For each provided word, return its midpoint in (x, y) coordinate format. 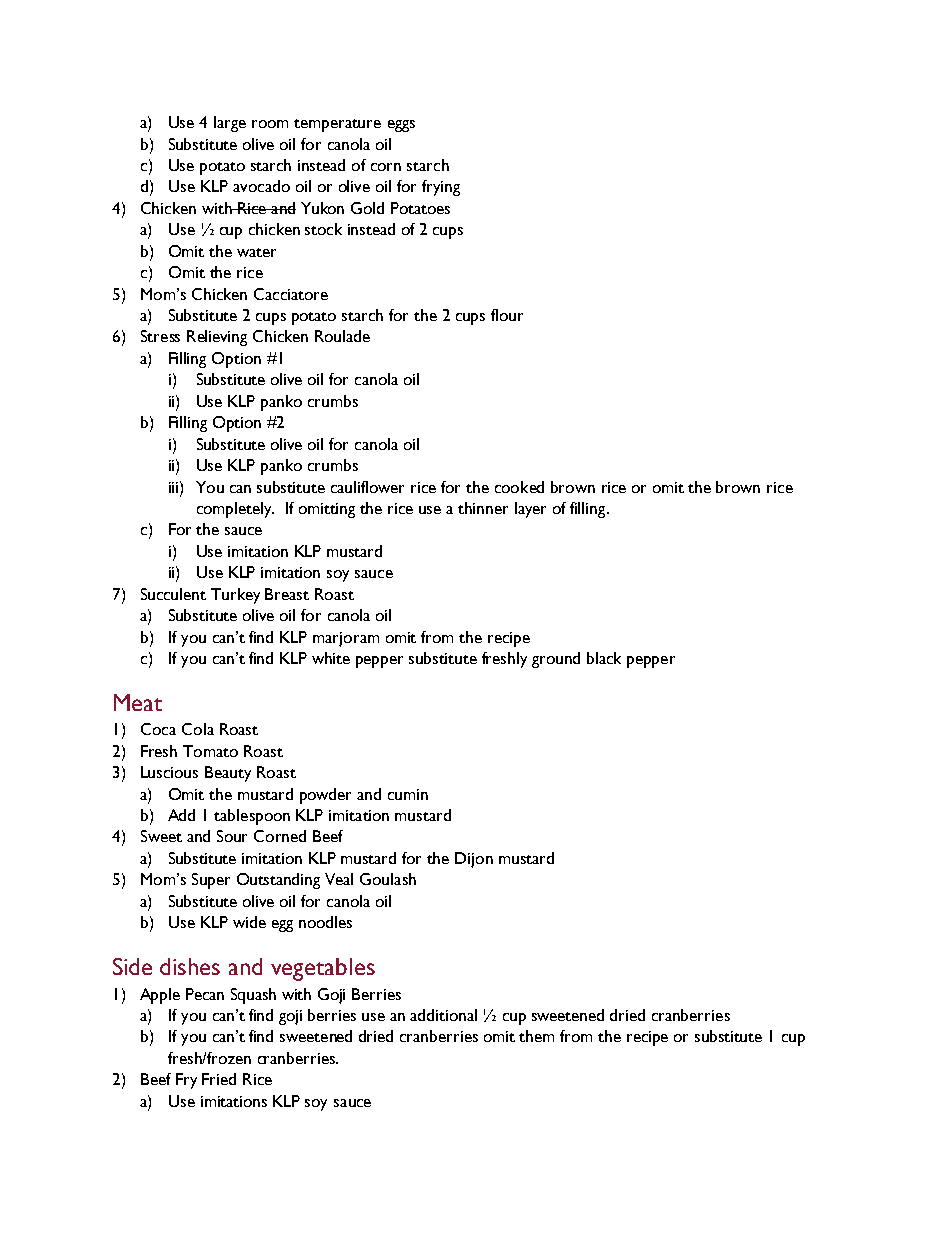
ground (556, 660)
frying (441, 188)
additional (443, 1015)
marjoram (346, 639)
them (536, 1036)
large (230, 124)
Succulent (173, 594)
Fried (219, 1079)
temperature (337, 125)
